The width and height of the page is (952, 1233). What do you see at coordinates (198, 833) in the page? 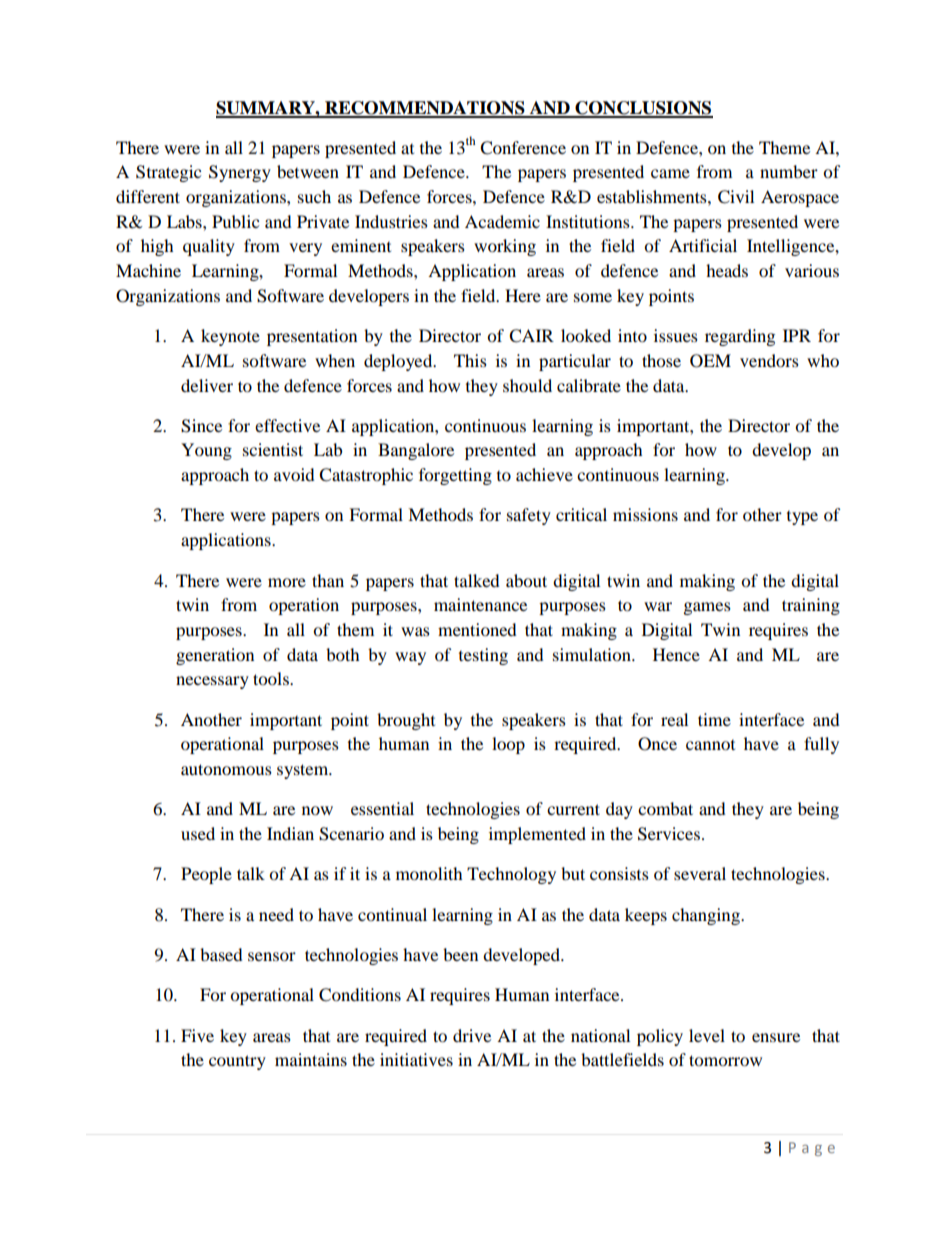
I see `used` at bounding box center [198, 833].
